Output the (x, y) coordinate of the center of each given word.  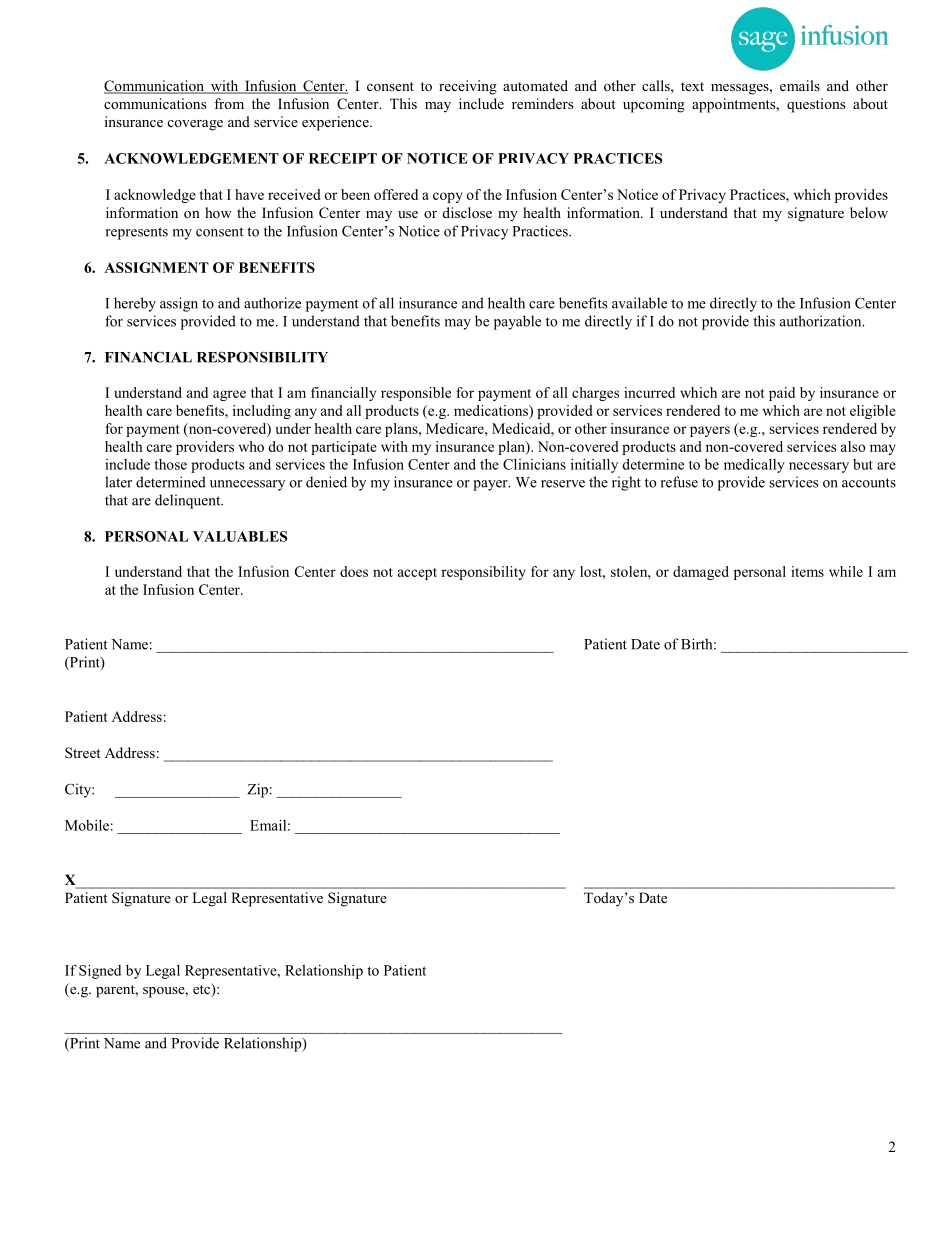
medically (754, 466)
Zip (257, 790)
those (170, 464)
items (807, 571)
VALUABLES (240, 536)
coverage (195, 125)
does (354, 571)
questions (816, 105)
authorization (822, 321)
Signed (100, 972)
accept (417, 574)
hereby (135, 304)
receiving (468, 87)
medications (492, 410)
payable (517, 322)
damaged (701, 573)
